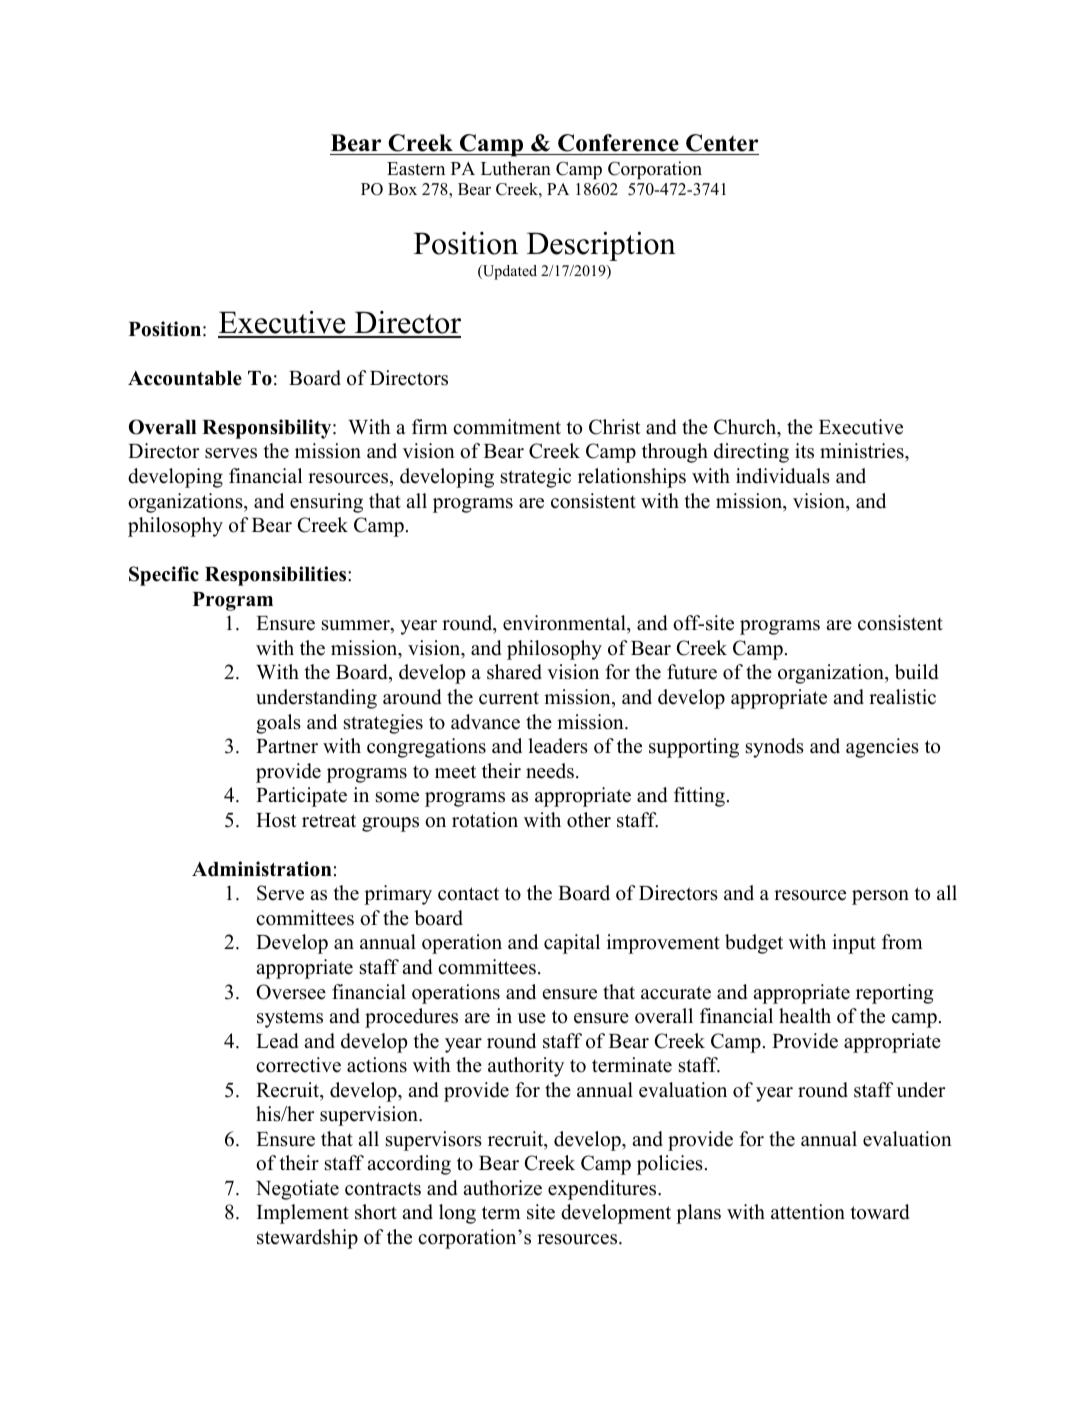 Image resolution: width=1089 pixels, height=1409 pixels. Describe the element at coordinates (509, 698) in the screenshot. I see `current` at that location.
